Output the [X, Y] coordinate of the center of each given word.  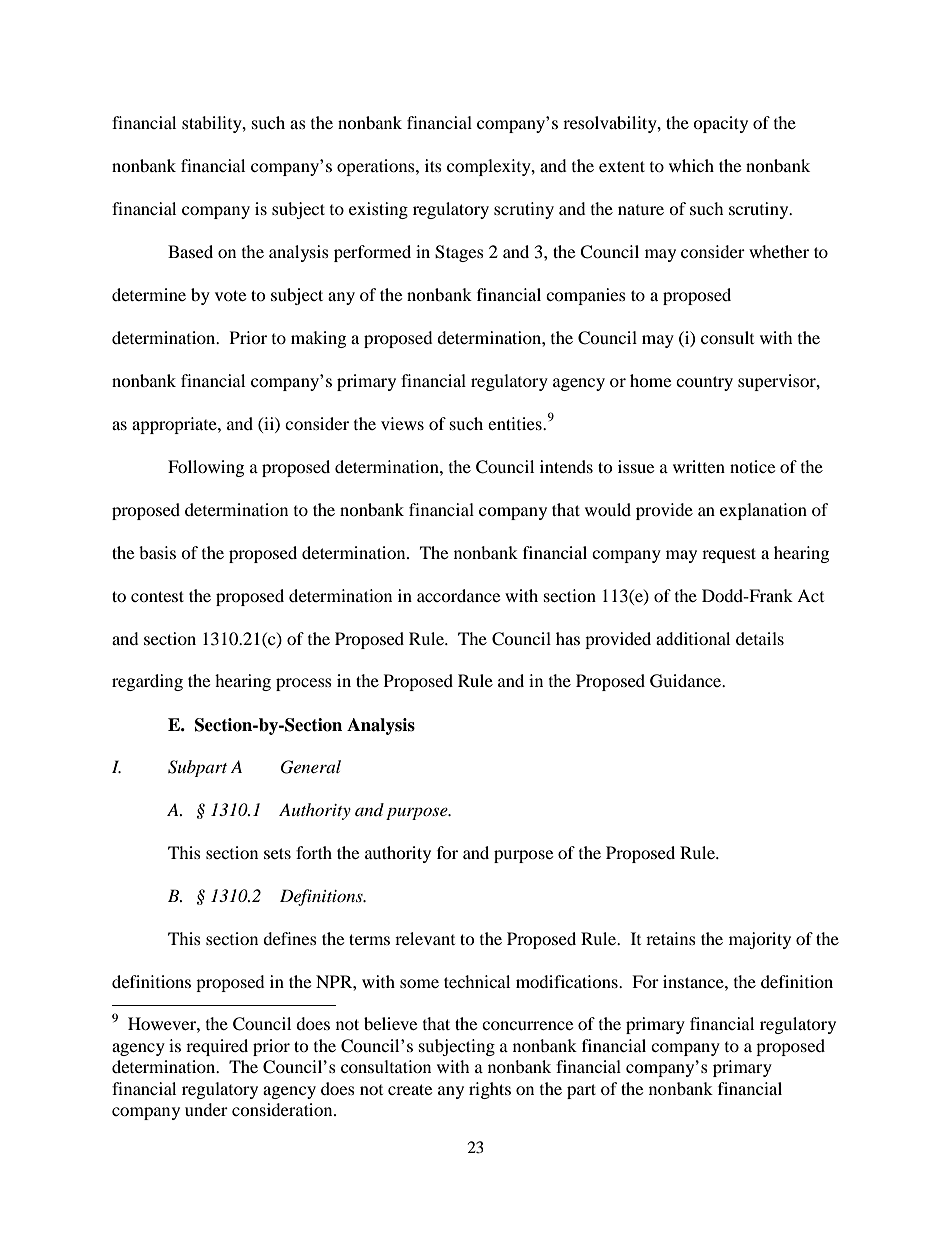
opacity [720, 124]
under [206, 1109]
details [760, 638]
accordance [458, 595]
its [433, 165]
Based [190, 251]
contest [157, 596]
